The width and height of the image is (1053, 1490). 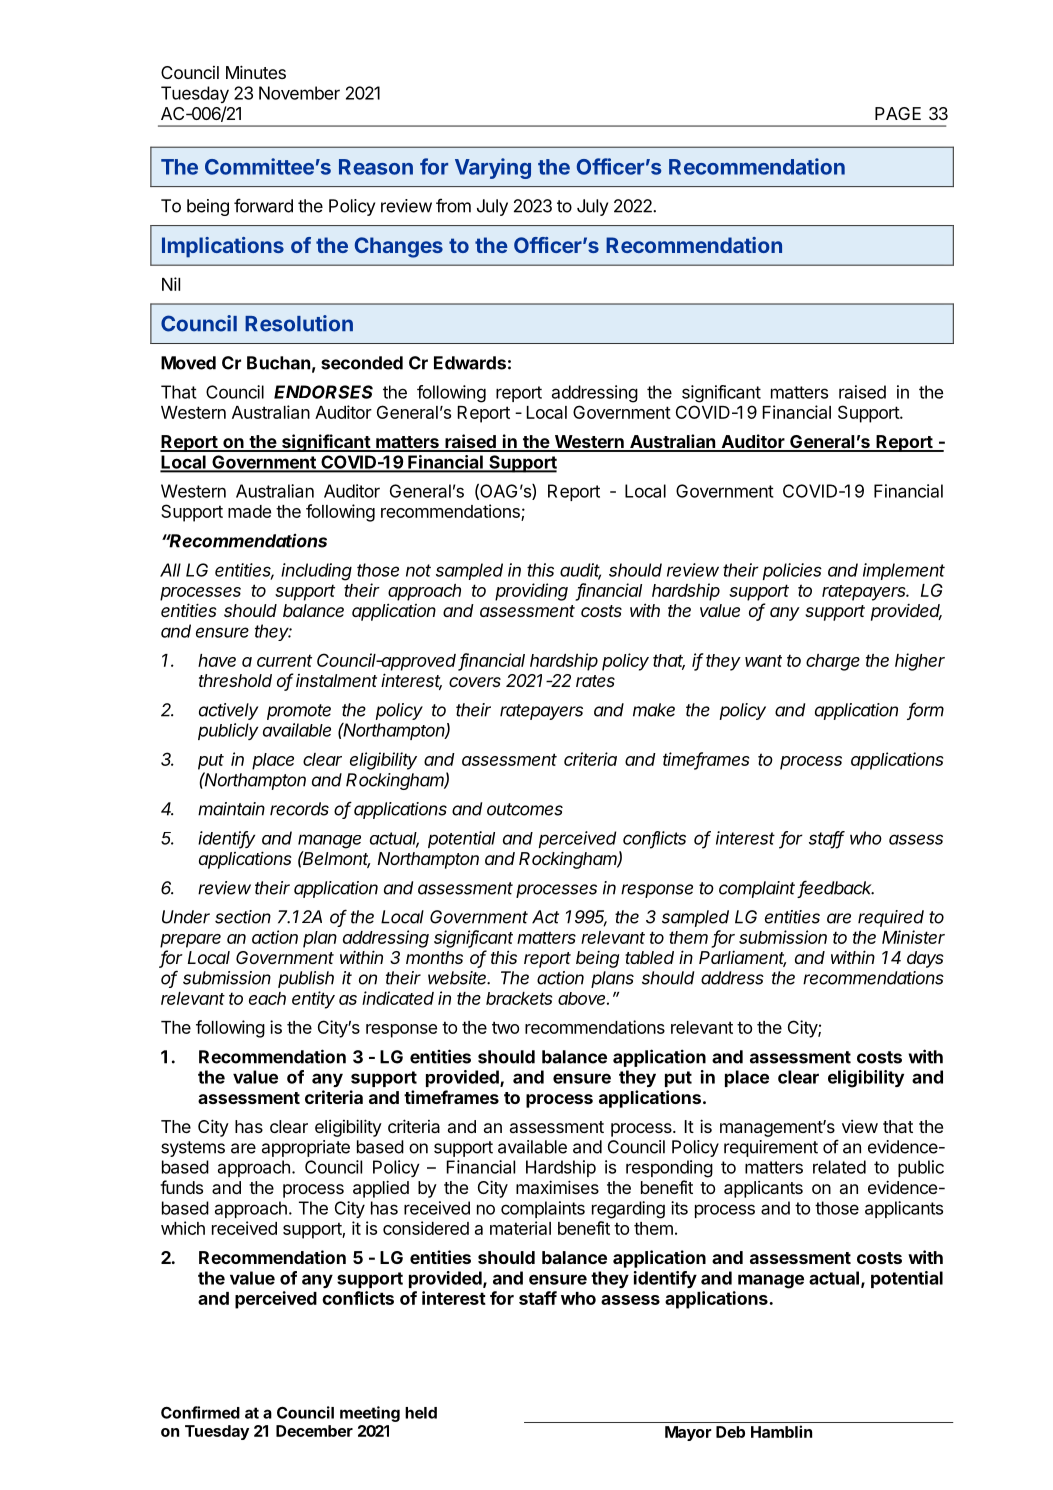 What do you see at coordinates (493, 168) in the image?
I see `Varying` at bounding box center [493, 168].
